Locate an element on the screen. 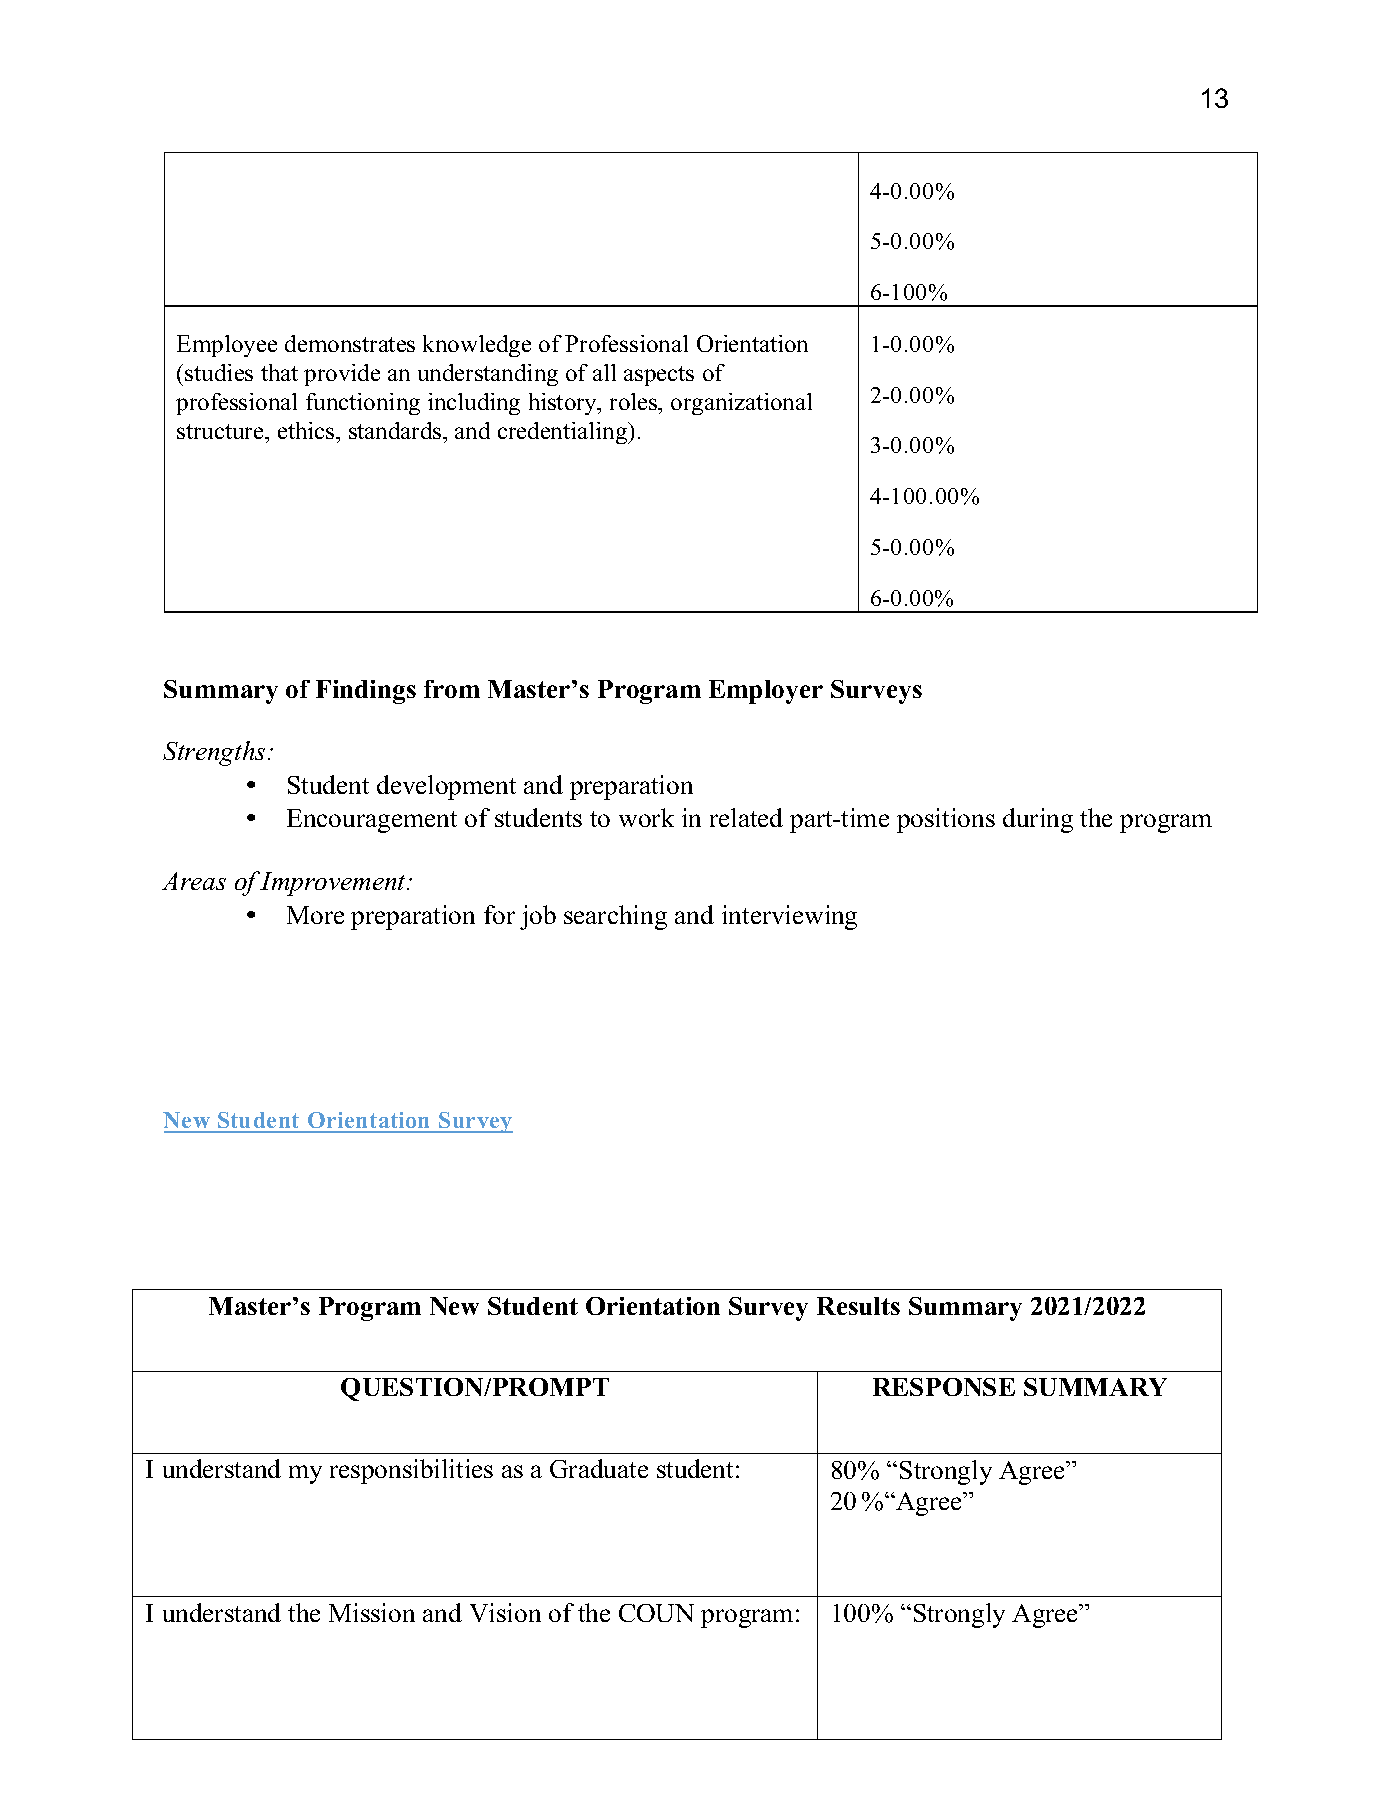 The image size is (1391, 1800). all is located at coordinates (604, 372).
